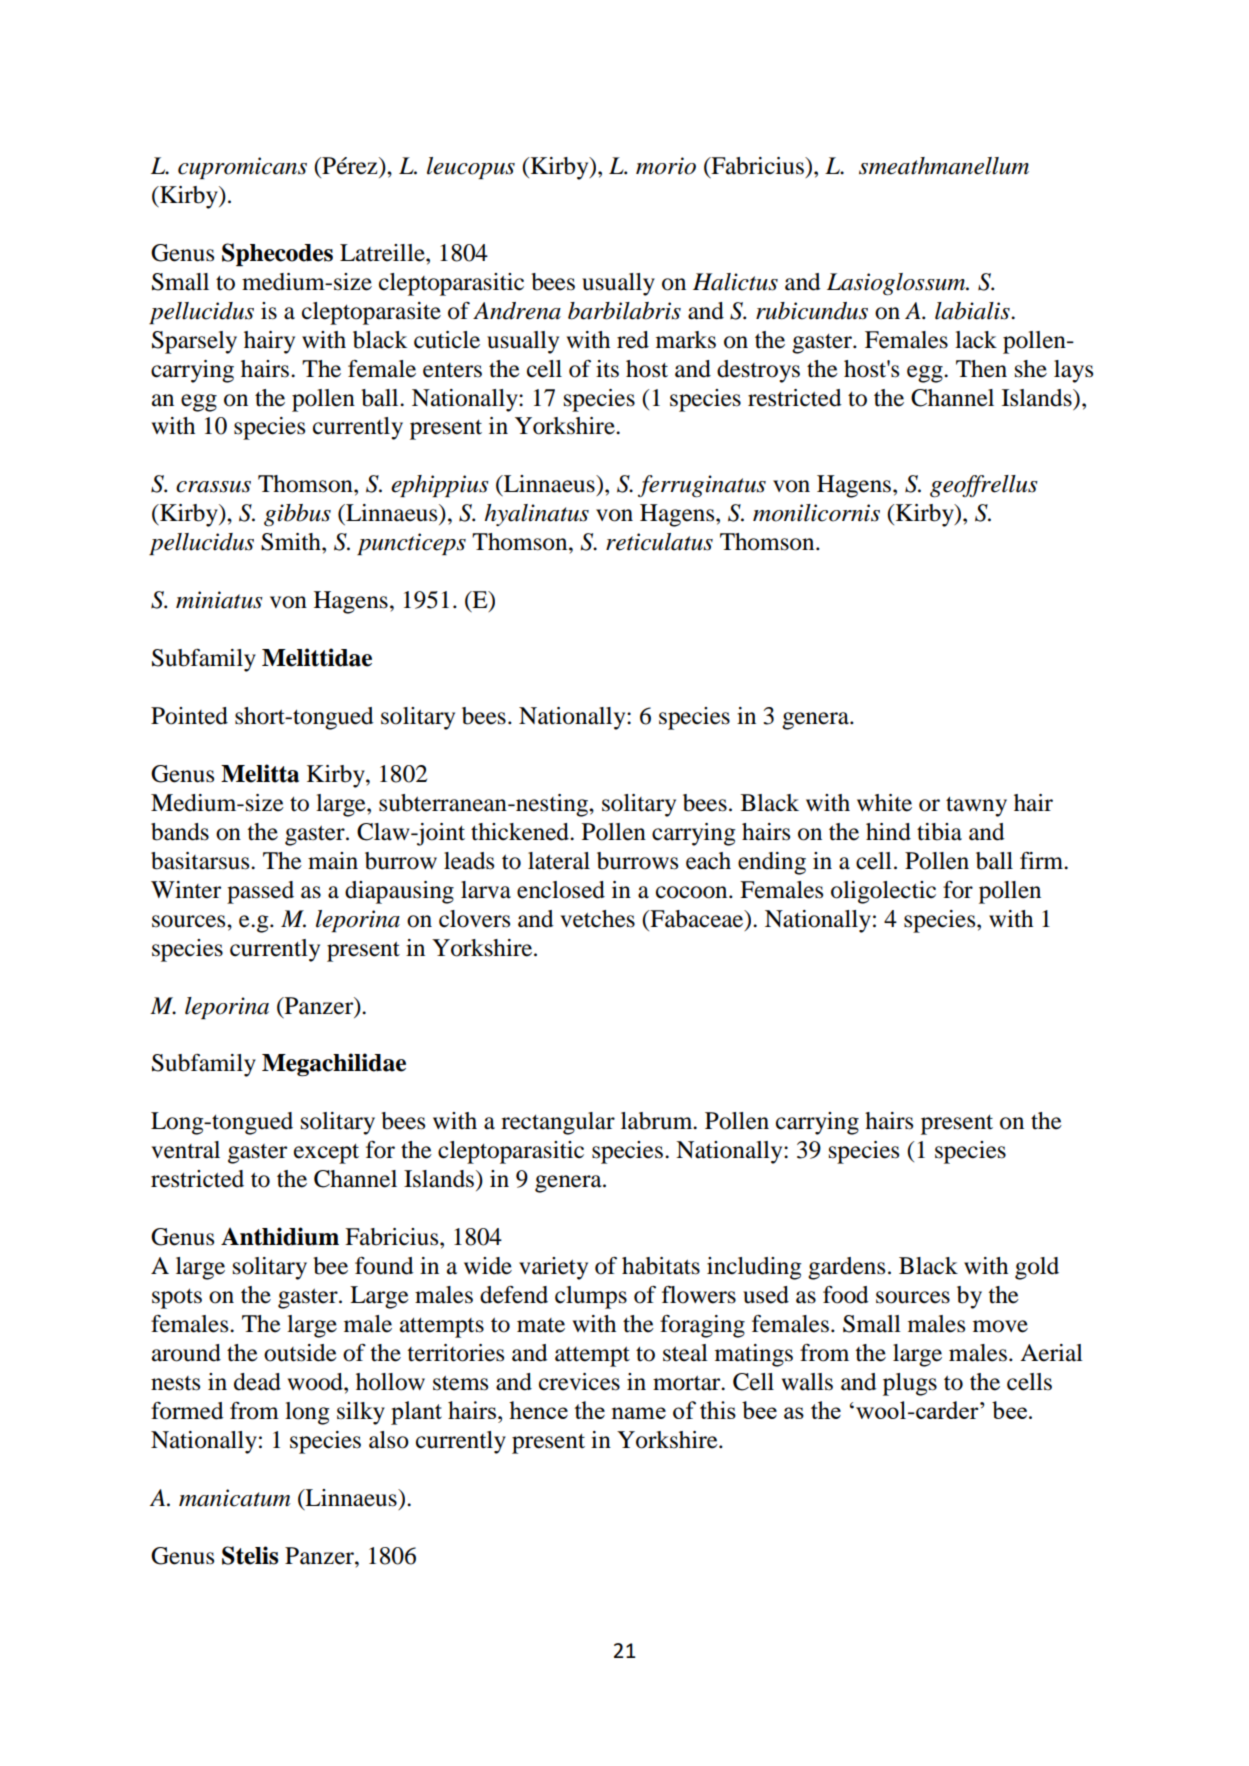 The width and height of the page is (1249, 1766). I want to click on dead, so click(257, 1382).
